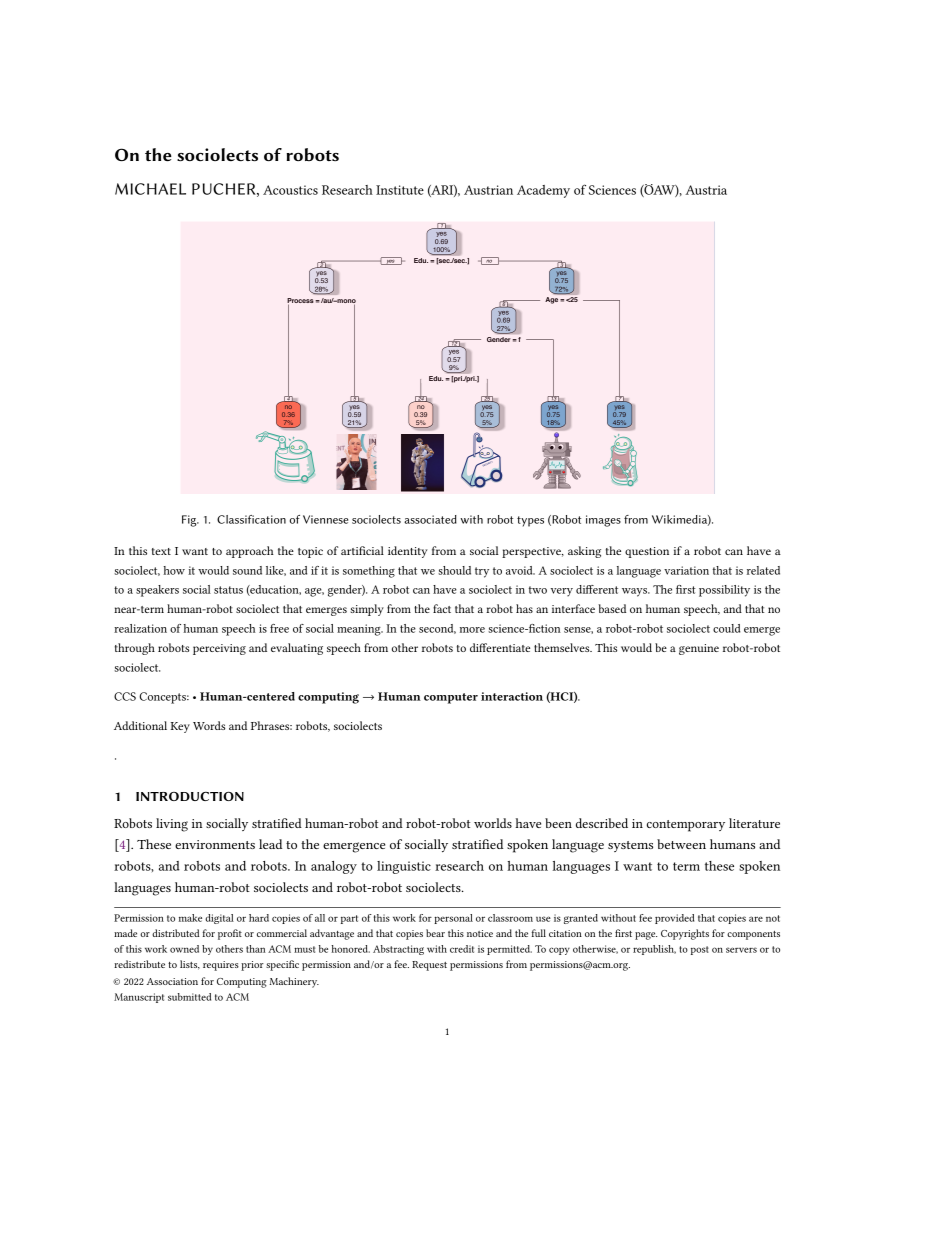  I want to click on Institute, so click(400, 190).
